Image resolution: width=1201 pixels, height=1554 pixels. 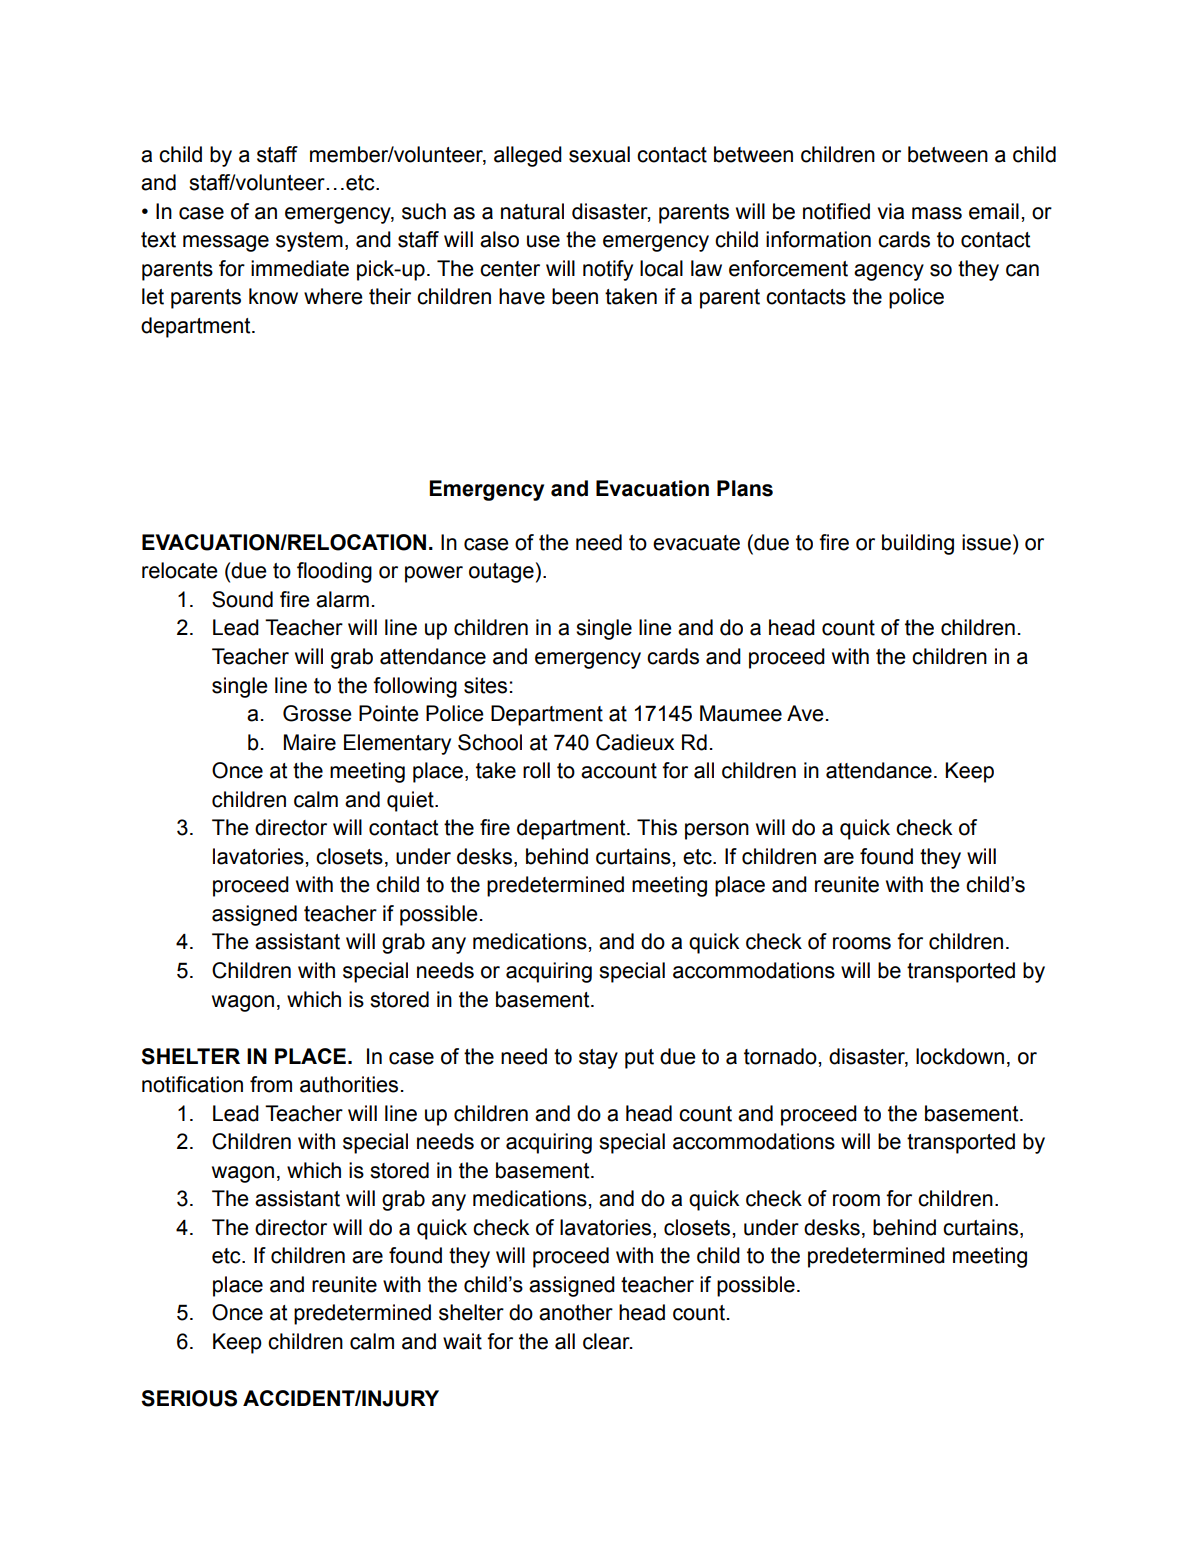 What do you see at coordinates (717, 831) in the document?
I see `person` at bounding box center [717, 831].
